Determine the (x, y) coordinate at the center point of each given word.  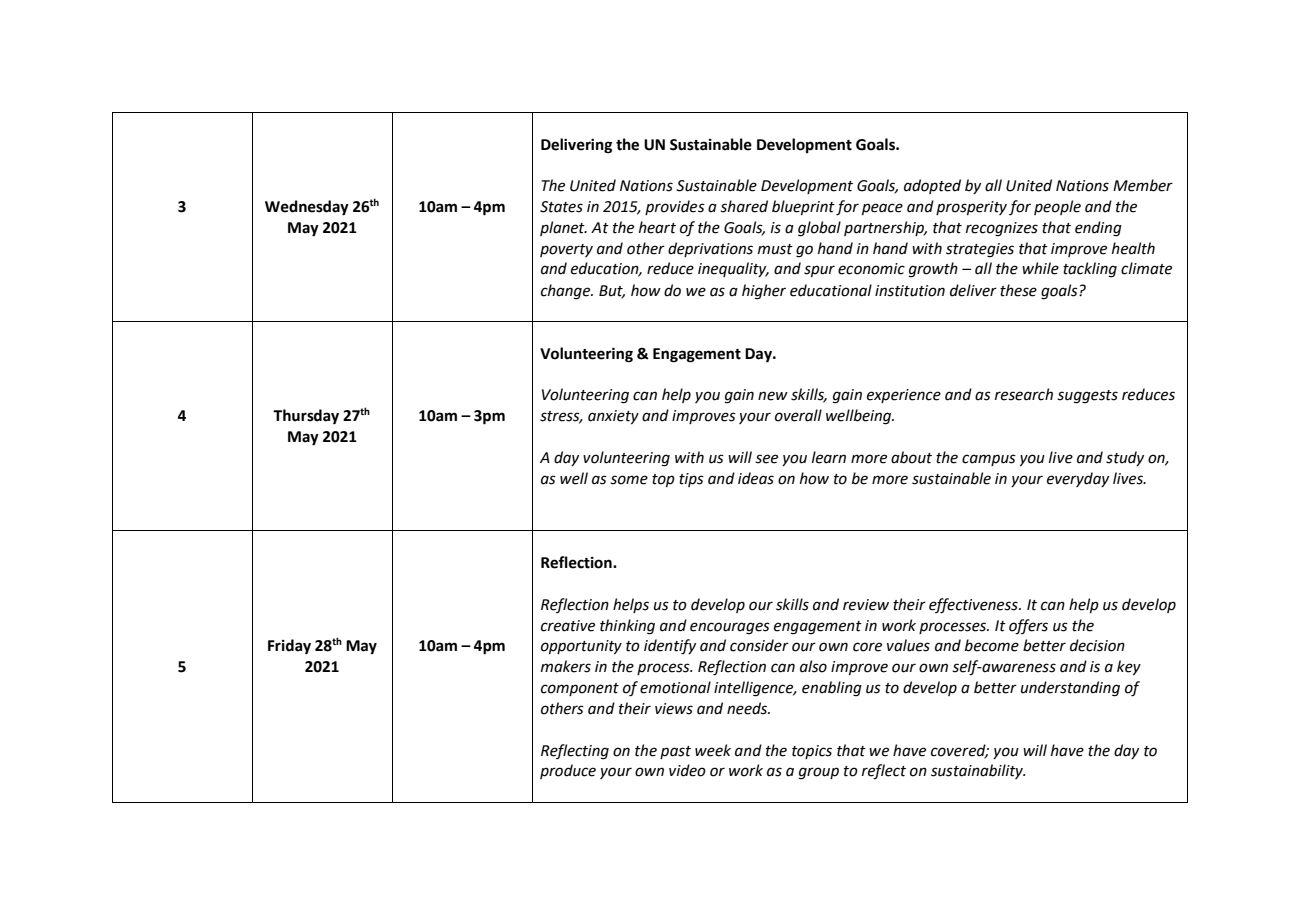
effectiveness (974, 606)
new (773, 396)
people (1057, 207)
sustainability (978, 771)
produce (568, 771)
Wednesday (307, 208)
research (1024, 394)
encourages (730, 628)
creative (568, 626)
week (713, 750)
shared (744, 206)
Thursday (306, 416)
